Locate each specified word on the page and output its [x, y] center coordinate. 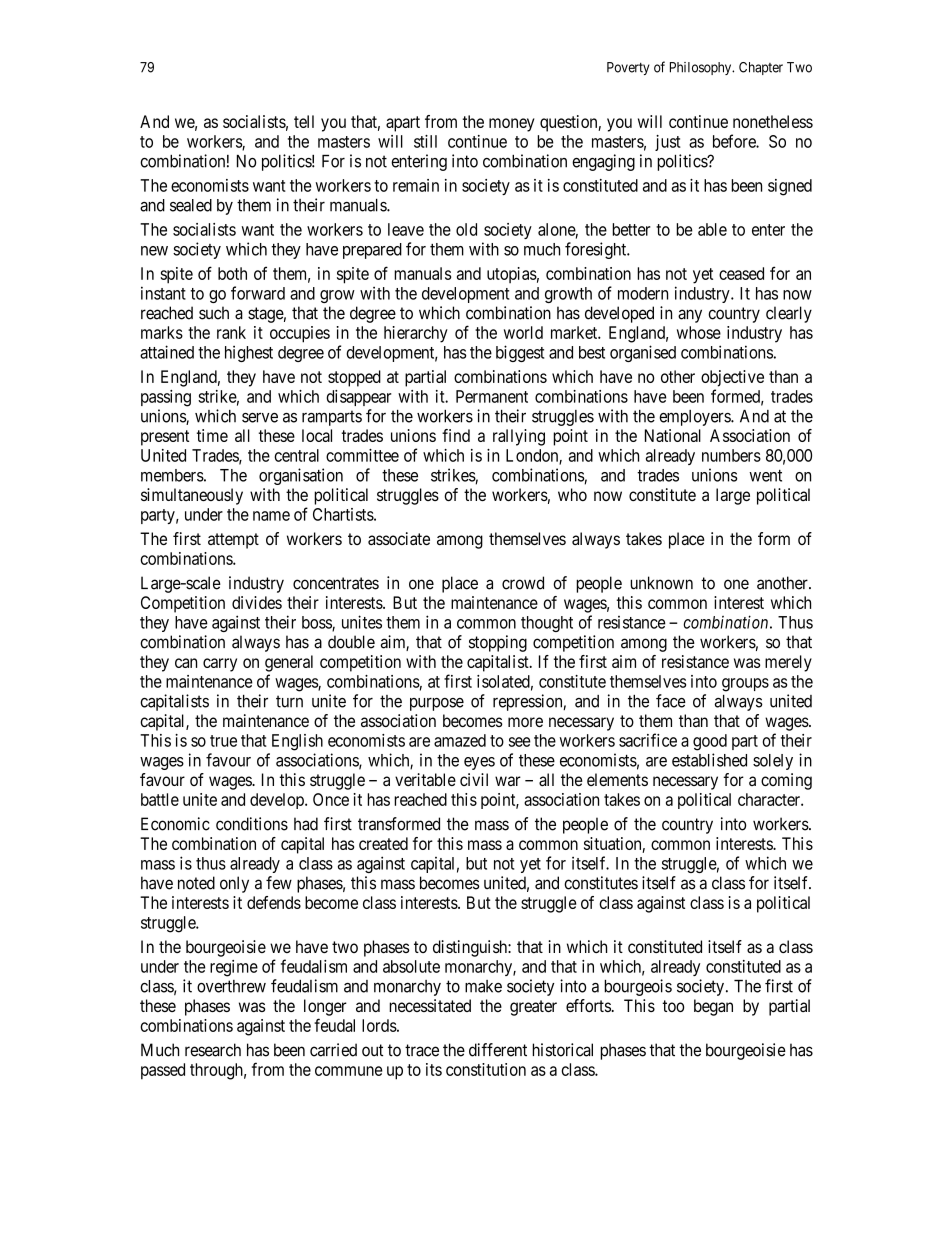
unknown [661, 583]
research [213, 1050]
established [709, 760]
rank [231, 332]
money [512, 125]
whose [699, 332]
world [523, 332]
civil [474, 779]
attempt [233, 541]
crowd [523, 583]
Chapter [761, 68]
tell [304, 121]
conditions [252, 824]
